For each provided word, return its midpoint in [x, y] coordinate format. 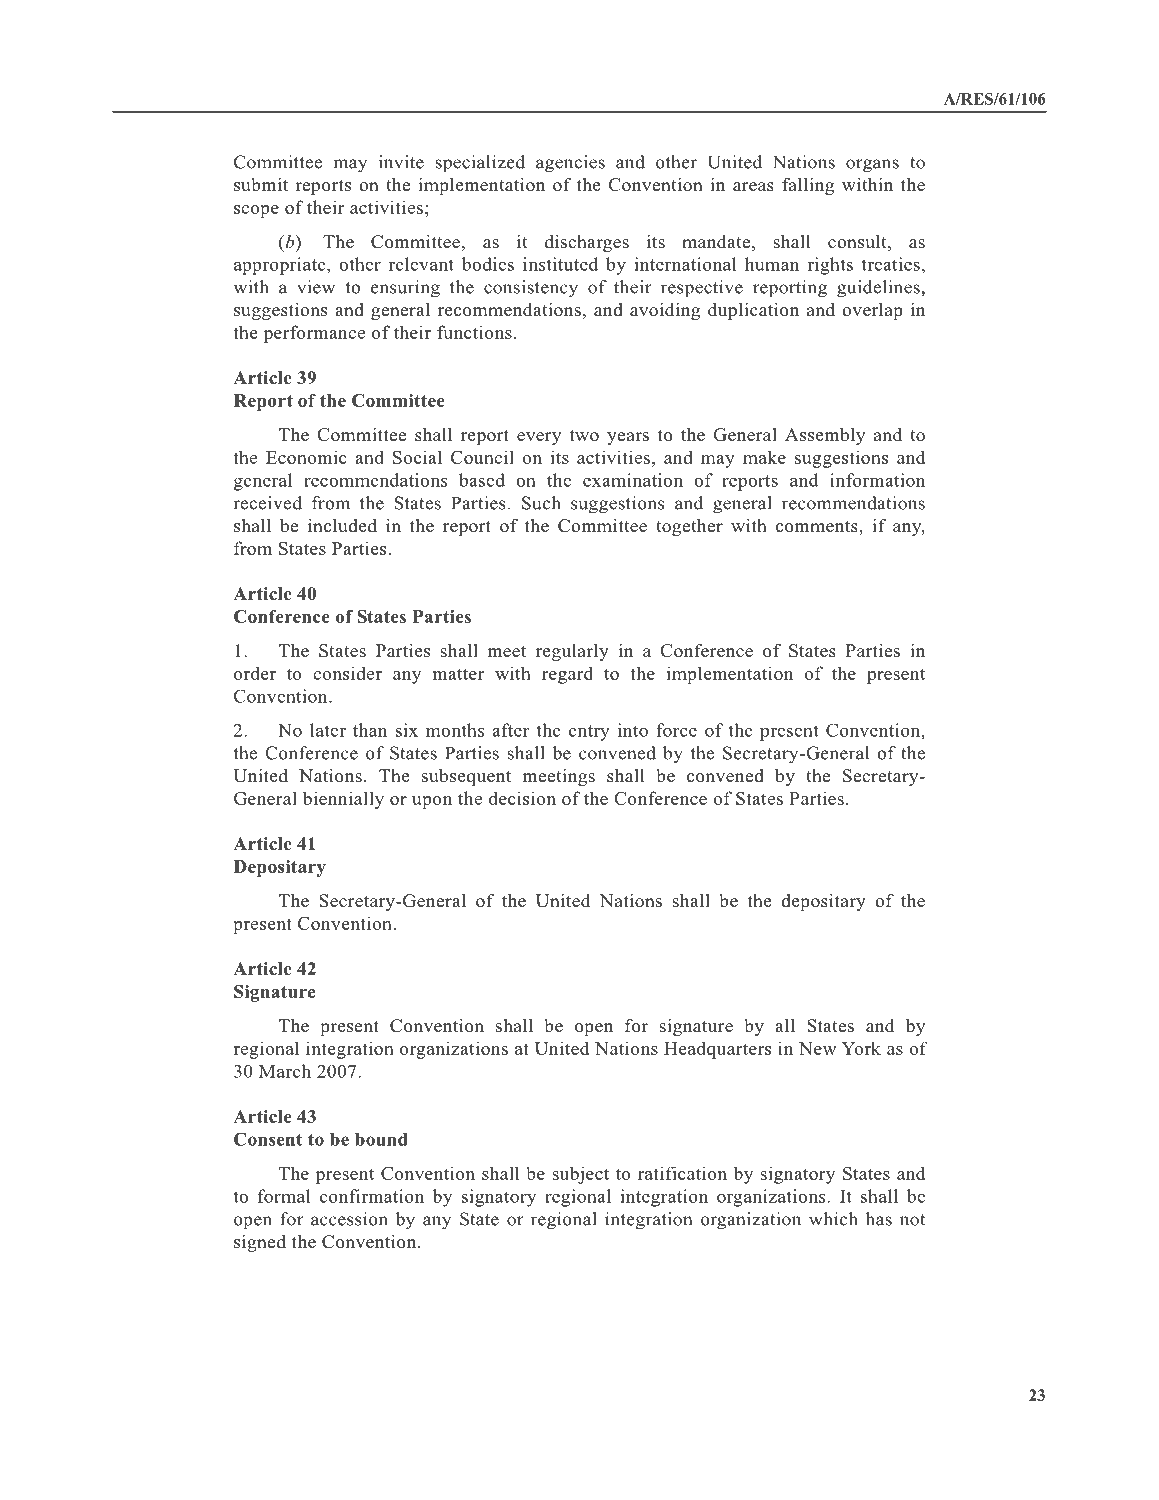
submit [261, 185]
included [342, 526]
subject [580, 1175]
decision [522, 798]
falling [808, 186]
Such [541, 503]
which [833, 1219]
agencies [570, 164]
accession [349, 1219]
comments [818, 527]
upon [432, 802]
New [818, 1048]
